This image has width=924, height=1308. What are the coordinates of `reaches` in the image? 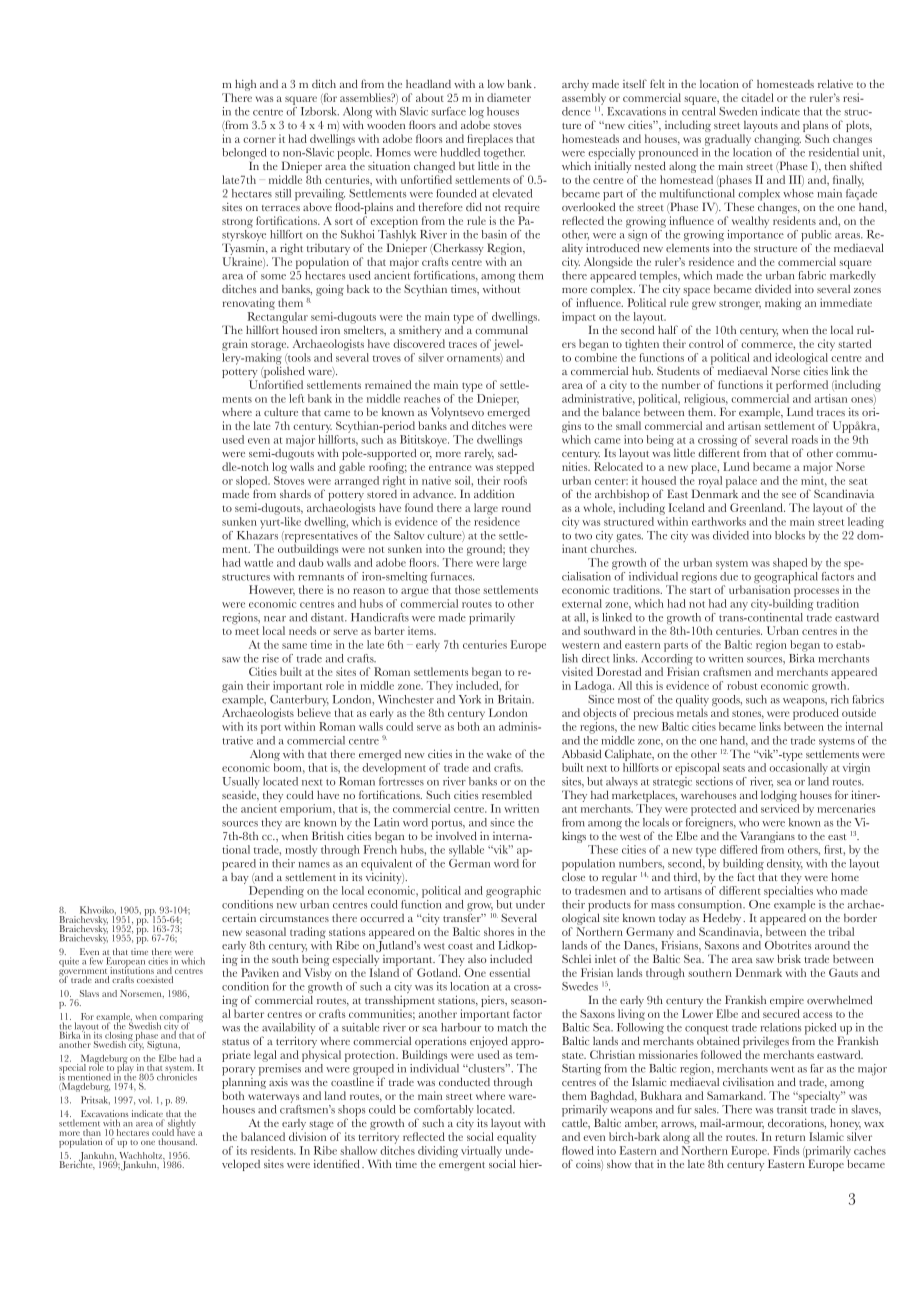 It's located at (422, 398).
